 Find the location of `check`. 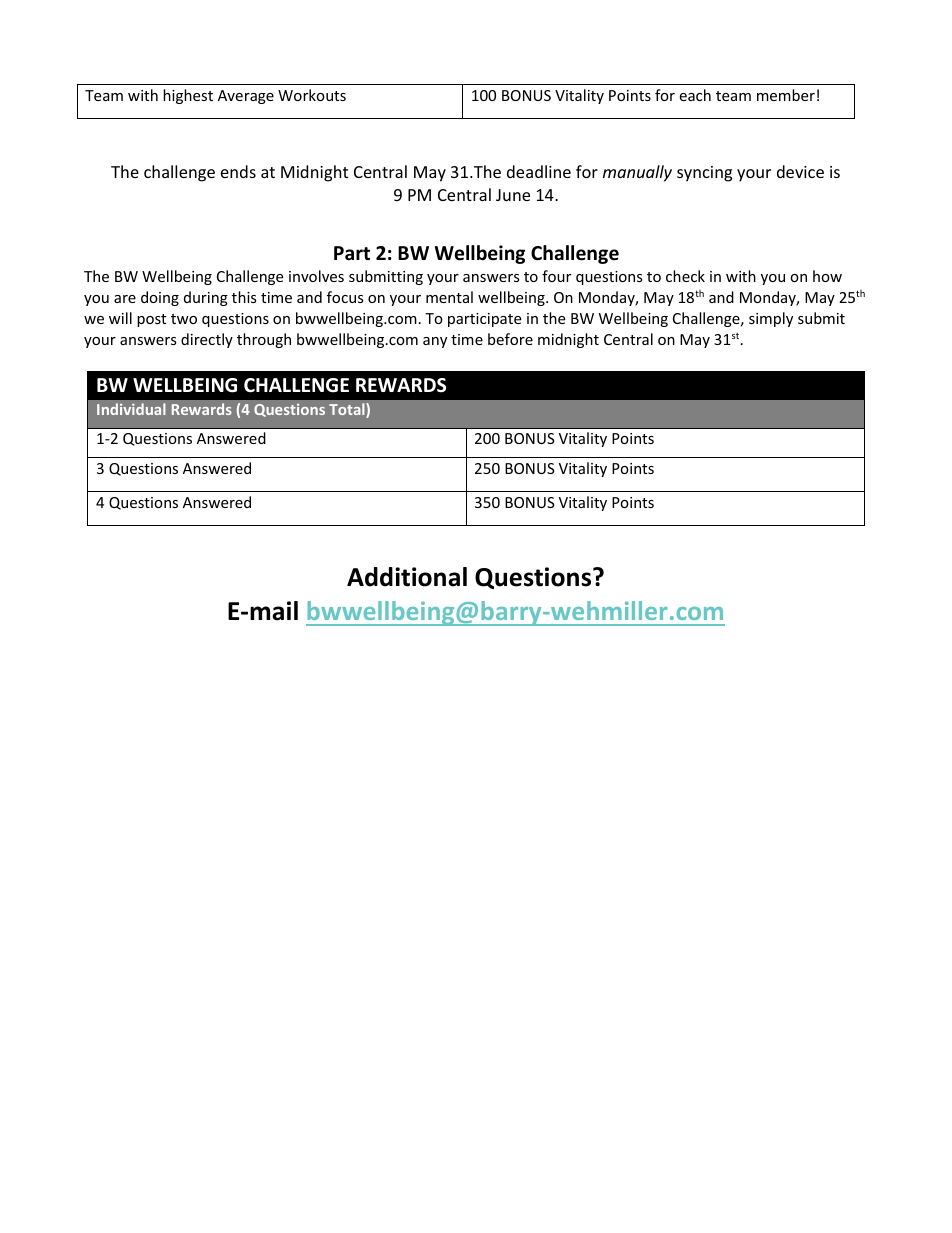

check is located at coordinates (685, 276).
